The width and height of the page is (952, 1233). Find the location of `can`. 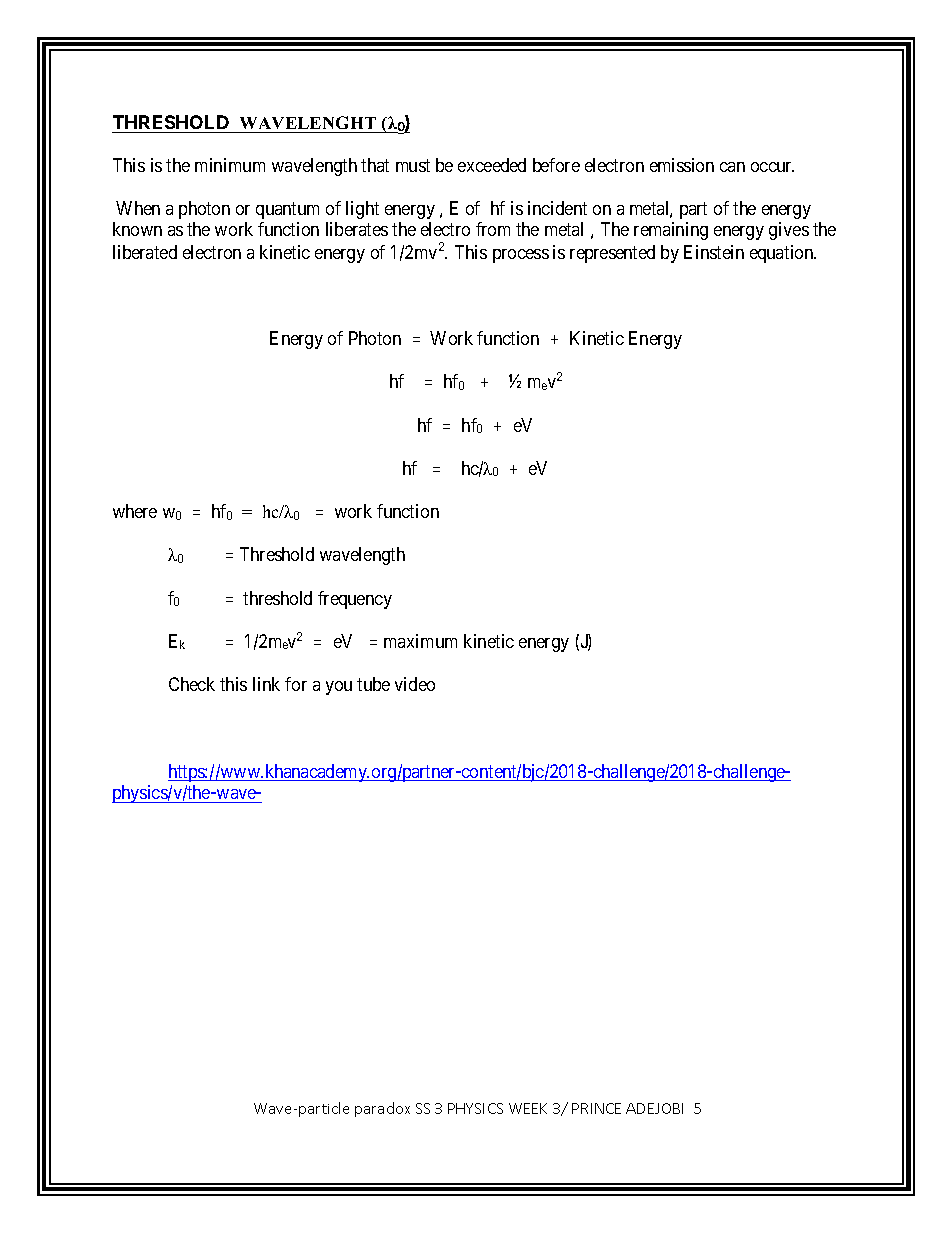

can is located at coordinates (732, 167).
